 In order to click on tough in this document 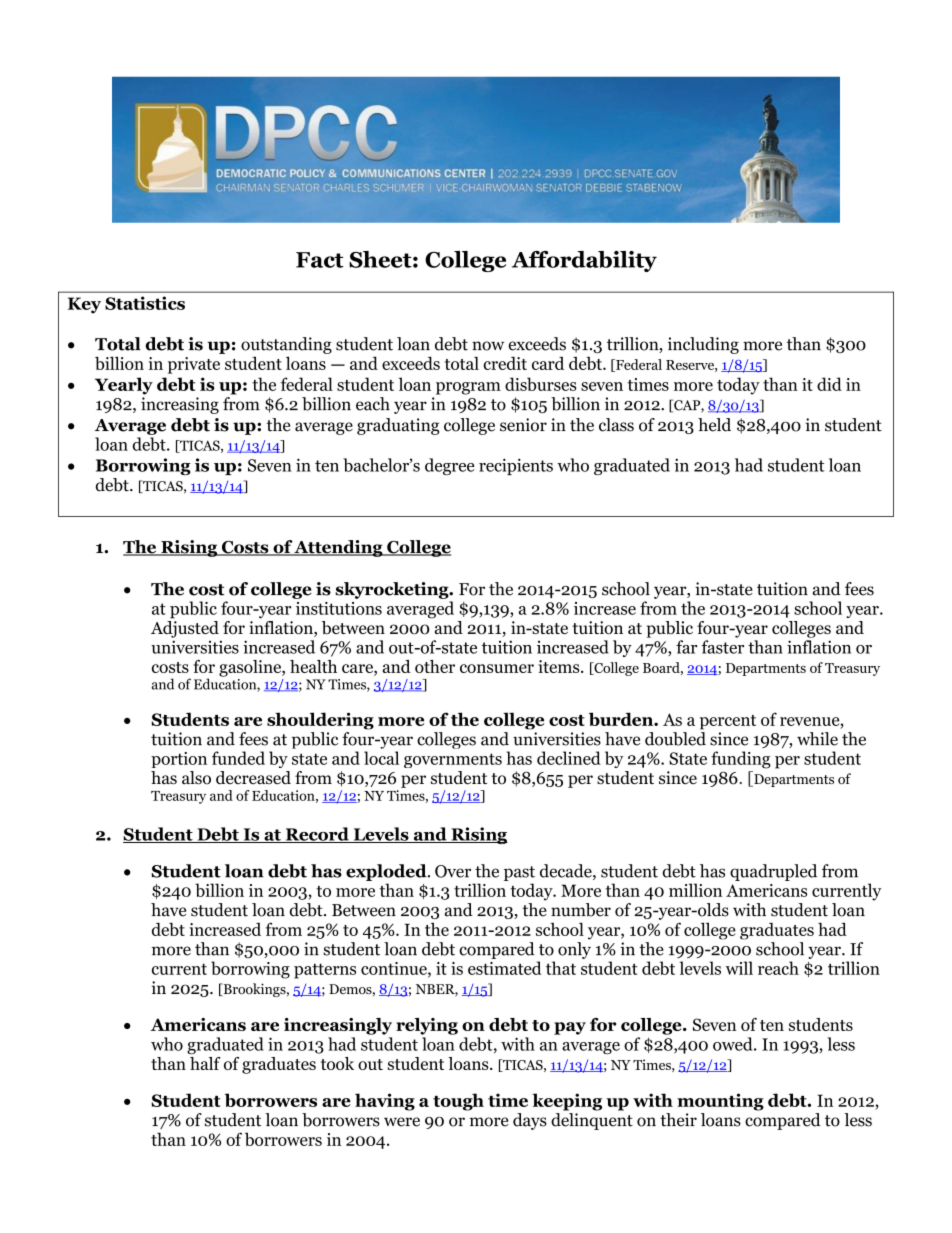, I will do `click(458, 1102)`.
